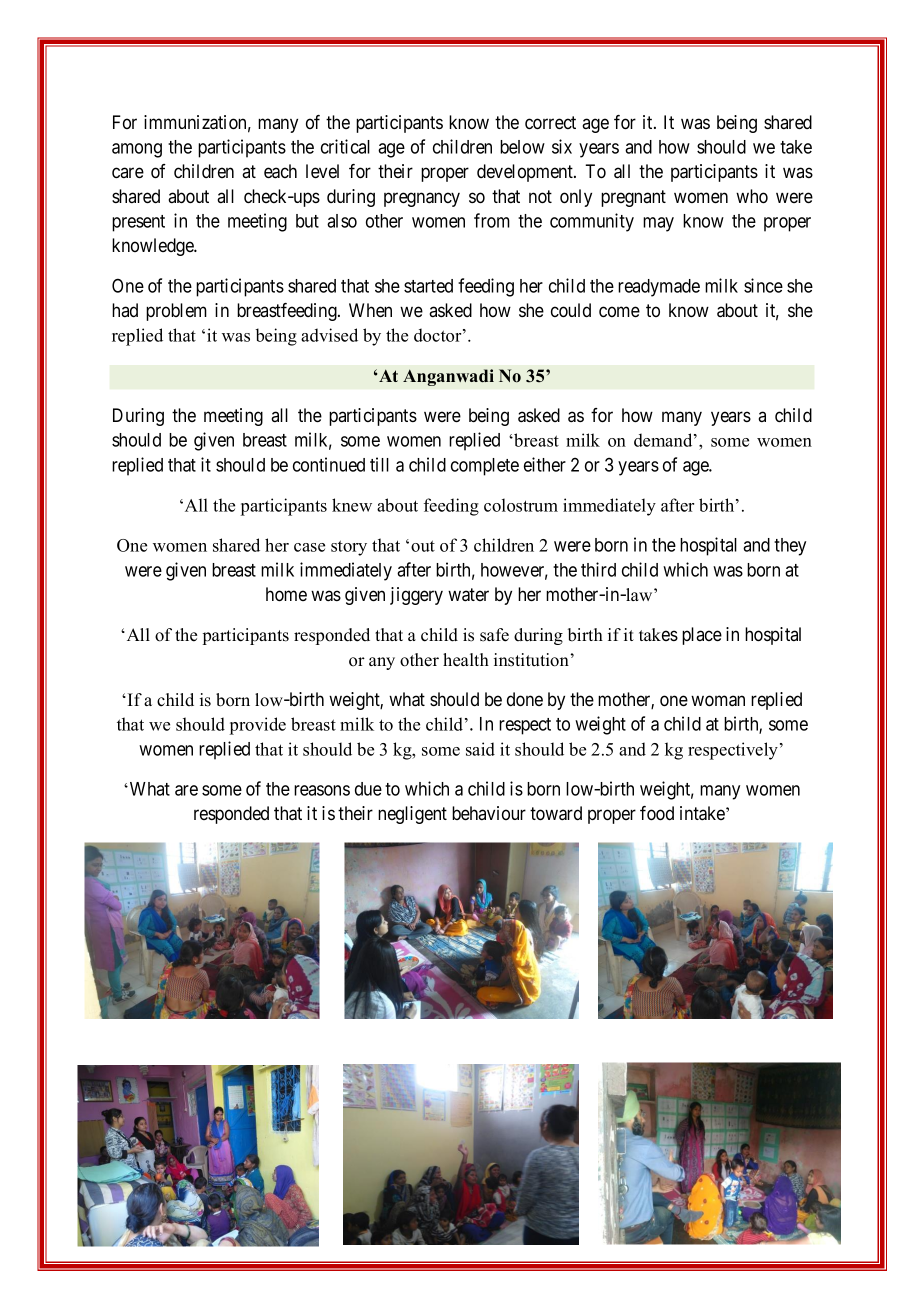 The width and height of the document is (924, 1308). Describe the element at coordinates (522, 147) in the document. I see `below` at that location.
